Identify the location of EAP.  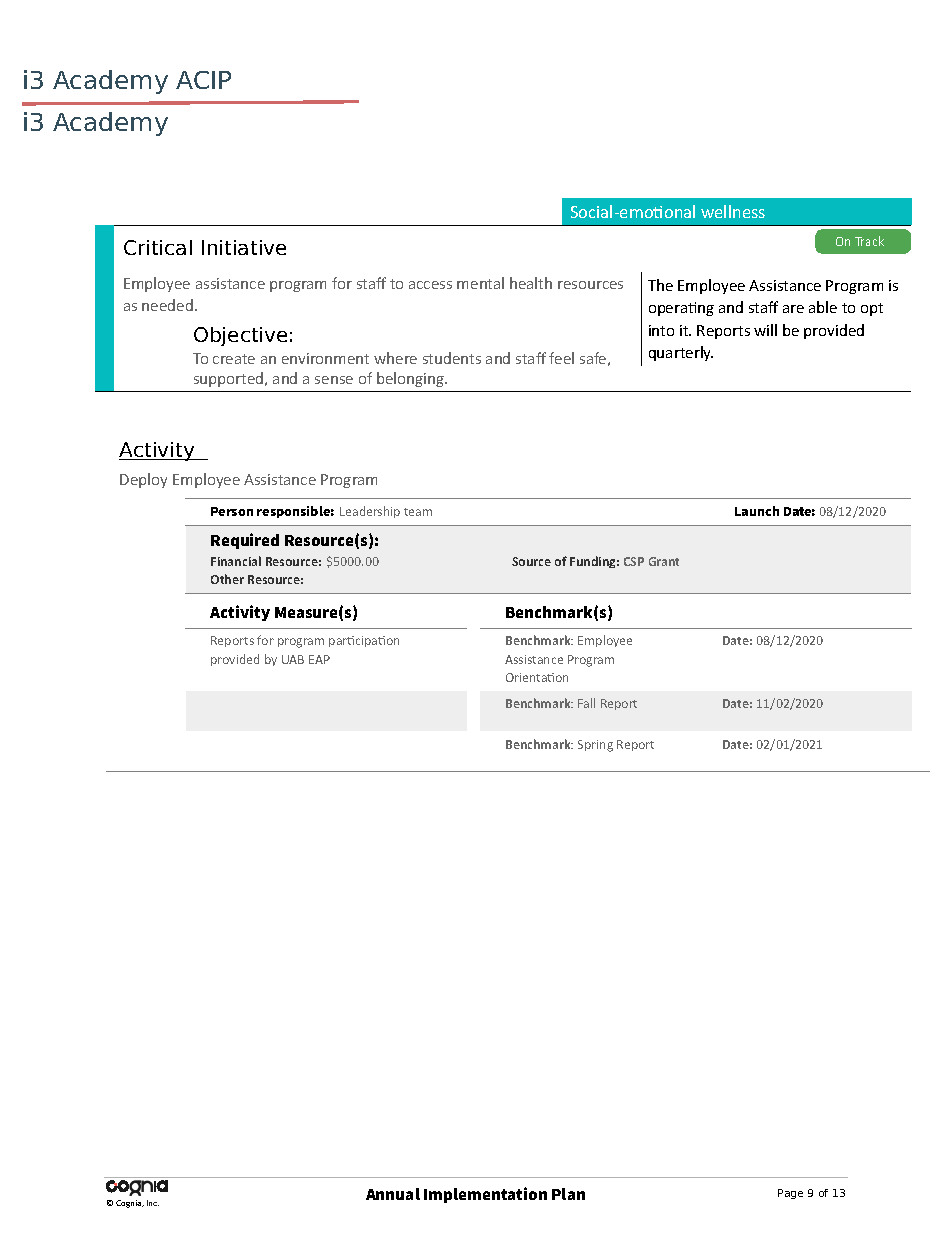
(319, 659).
